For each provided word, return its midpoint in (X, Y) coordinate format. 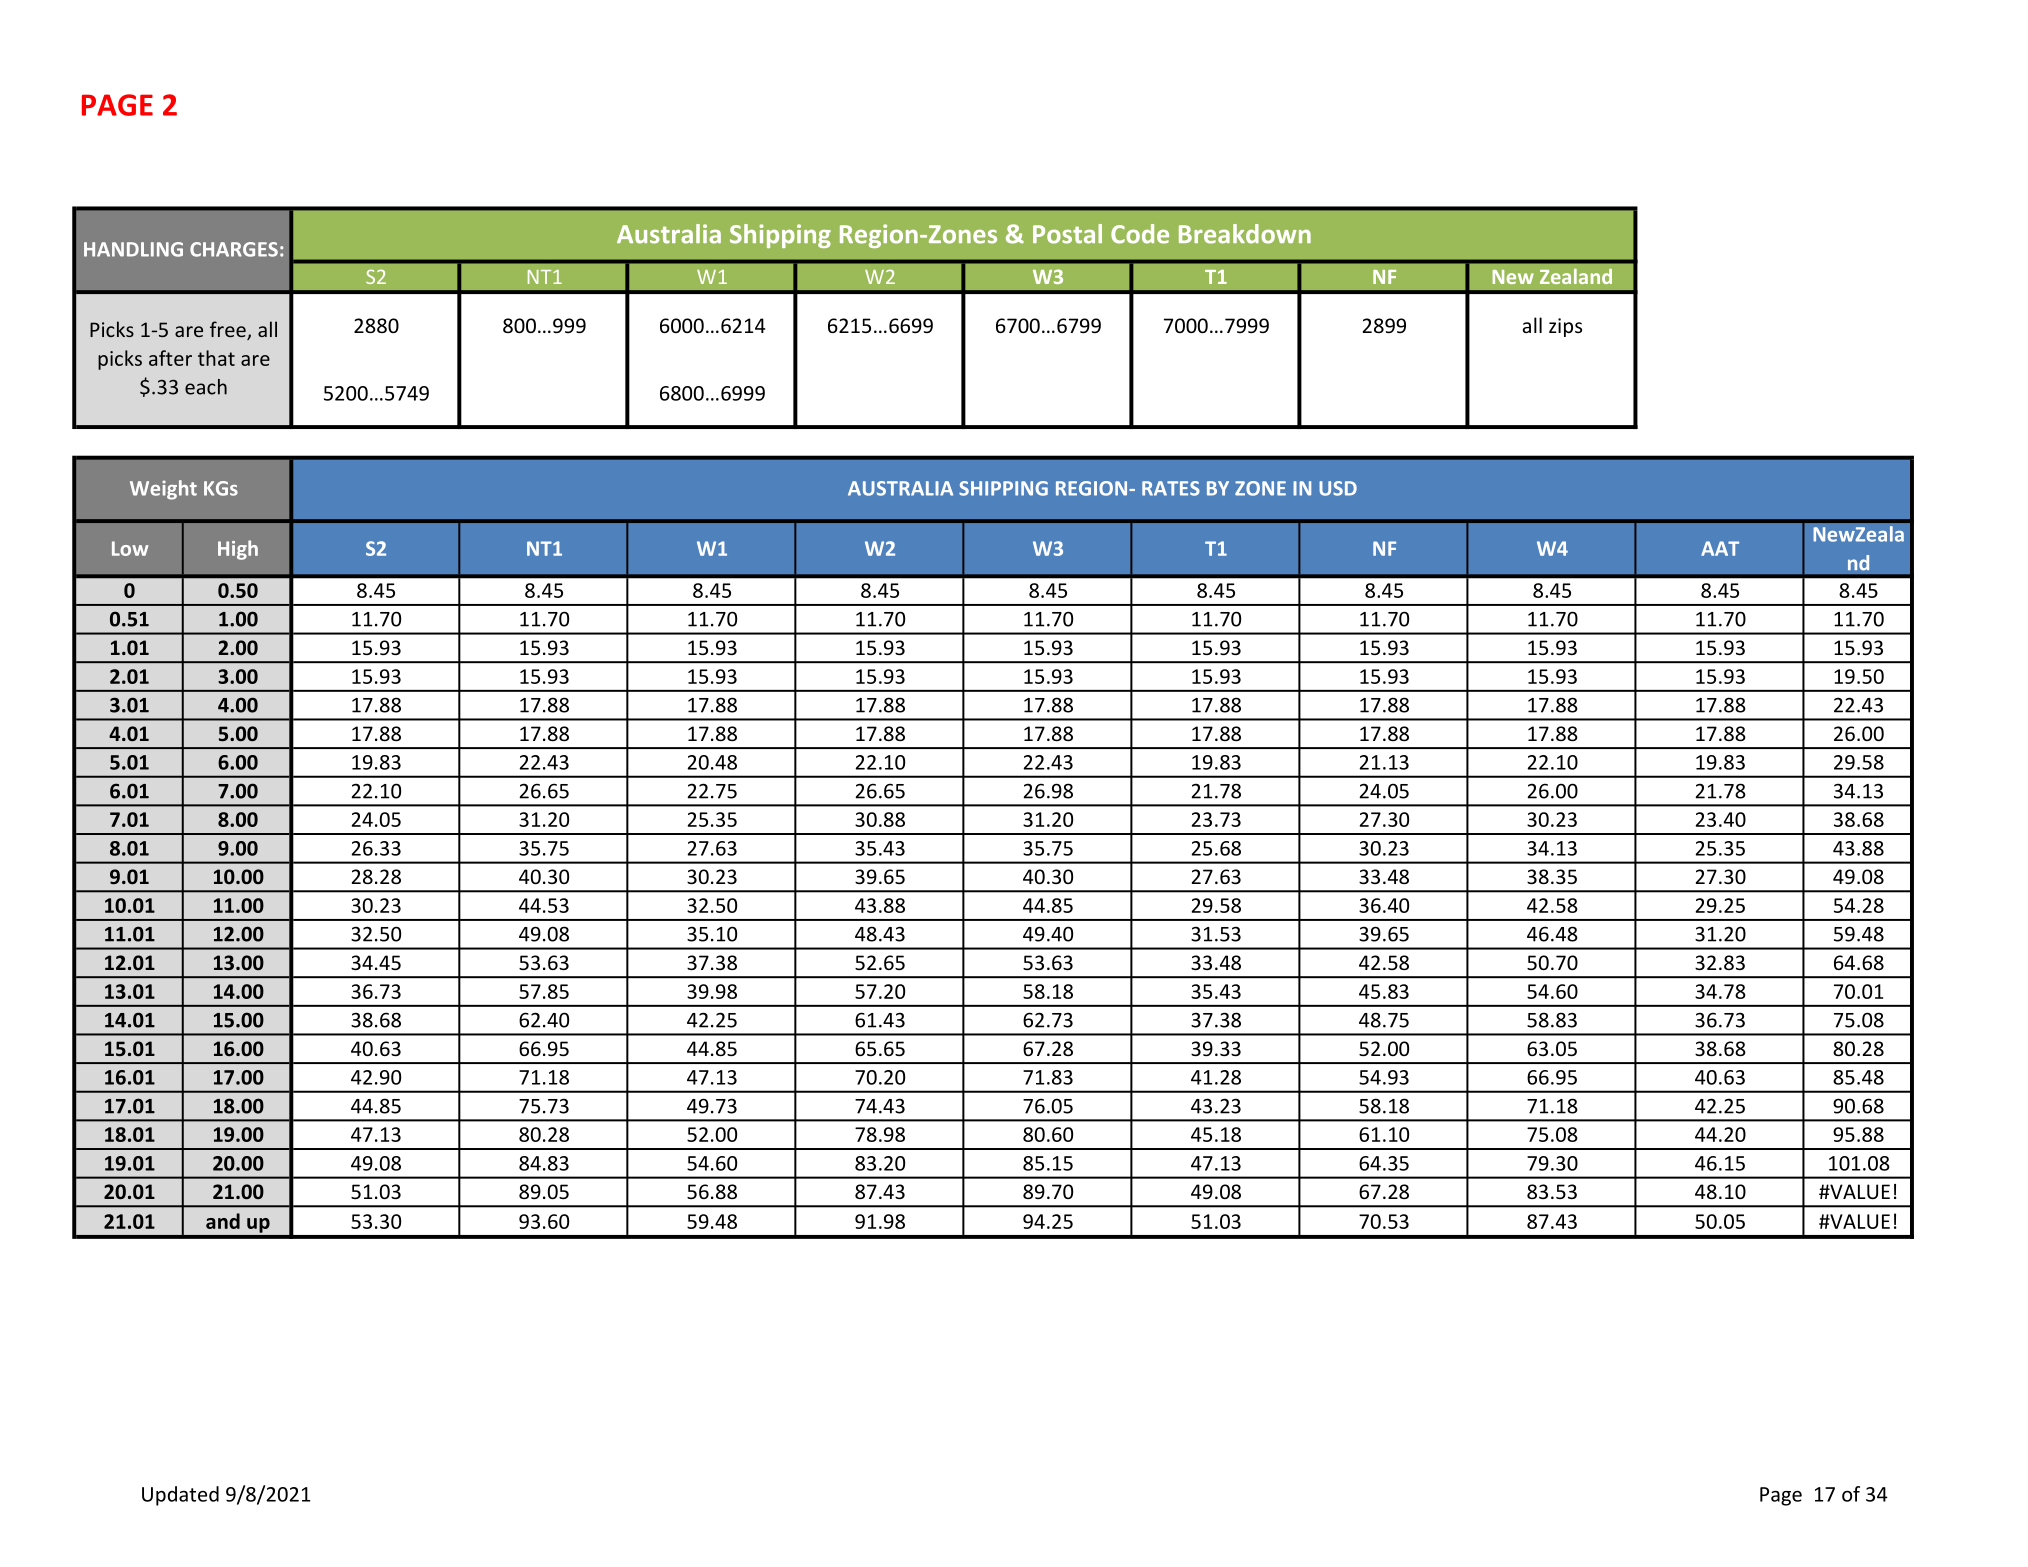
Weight (163, 490)
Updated (180, 1496)
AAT (1720, 548)
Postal (1067, 234)
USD (1338, 488)
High (238, 550)
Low (130, 548)
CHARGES (234, 249)
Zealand (1576, 276)
